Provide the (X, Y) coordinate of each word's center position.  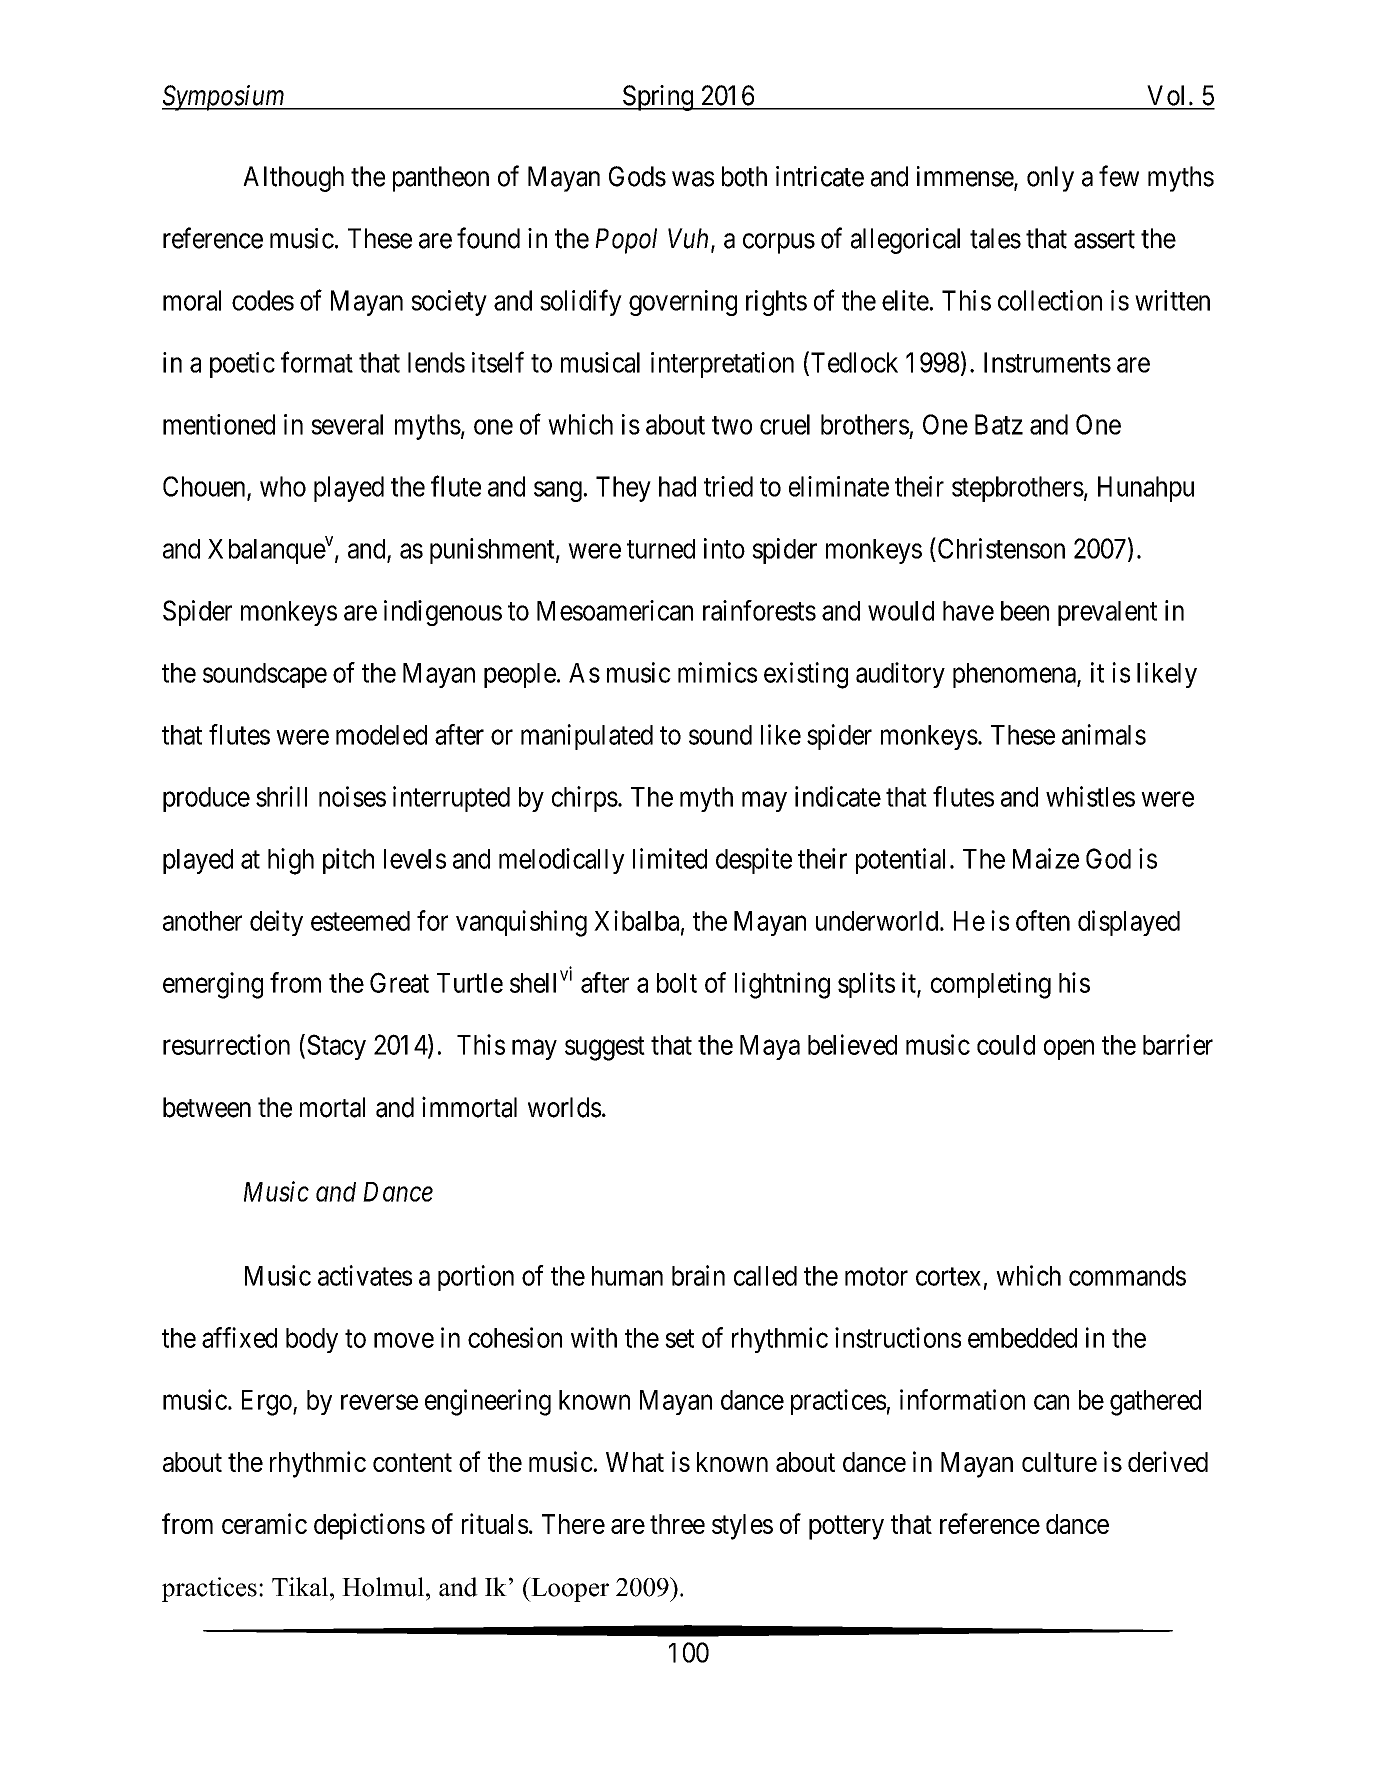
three (677, 1524)
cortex (948, 1276)
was (693, 179)
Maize (1046, 858)
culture (1059, 1462)
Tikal (300, 1587)
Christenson (1000, 548)
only (1050, 179)
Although (293, 179)
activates (365, 1275)
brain (698, 1275)
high (291, 861)
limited (670, 858)
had (677, 486)
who (283, 486)
